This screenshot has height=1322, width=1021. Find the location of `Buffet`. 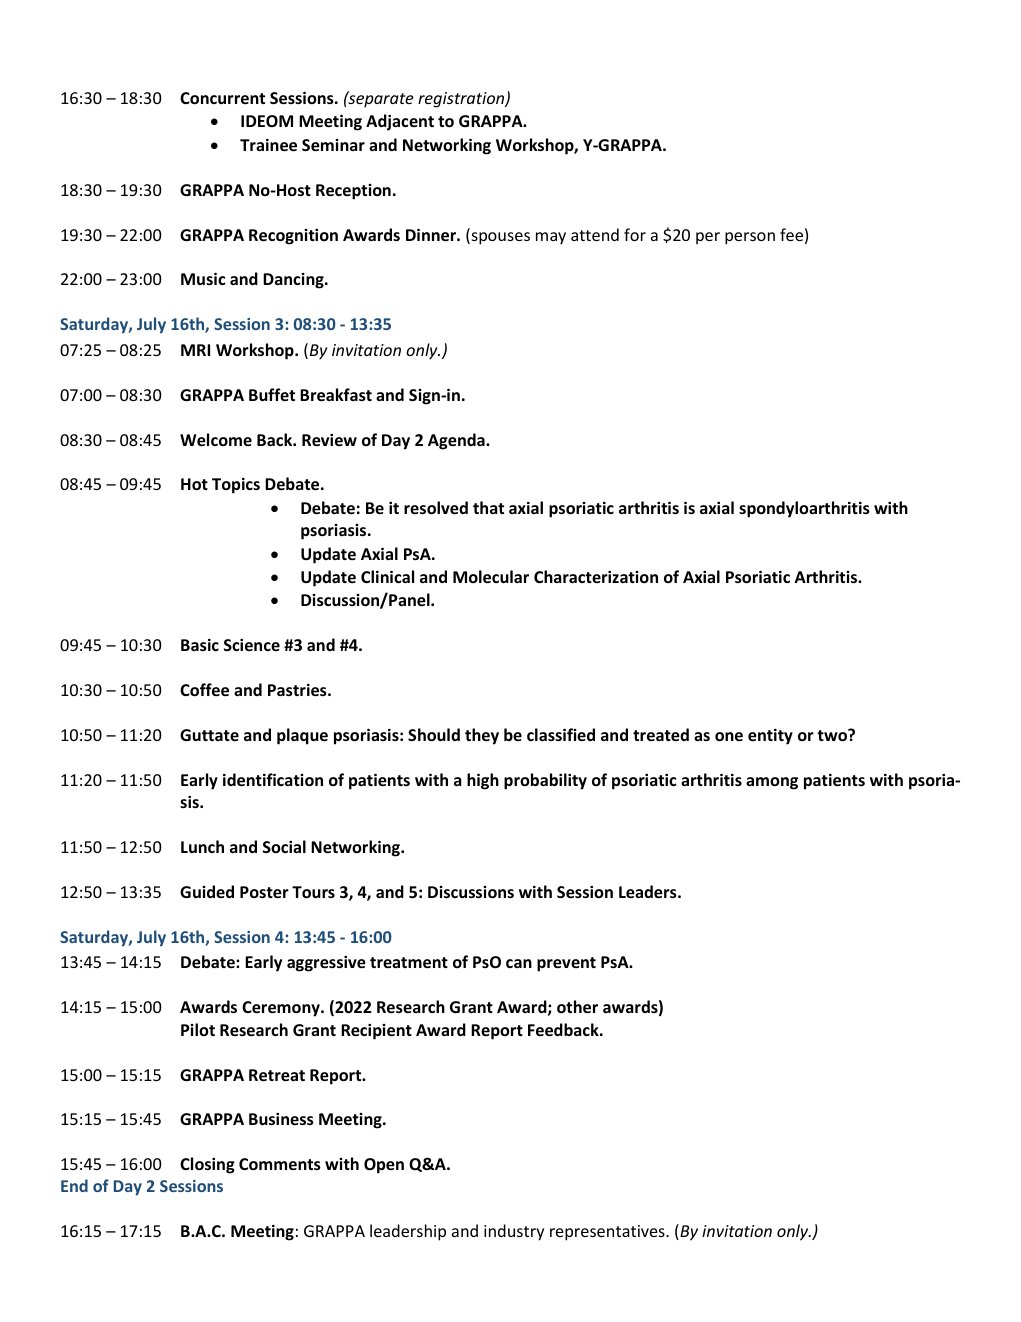

Buffet is located at coordinates (272, 394).
